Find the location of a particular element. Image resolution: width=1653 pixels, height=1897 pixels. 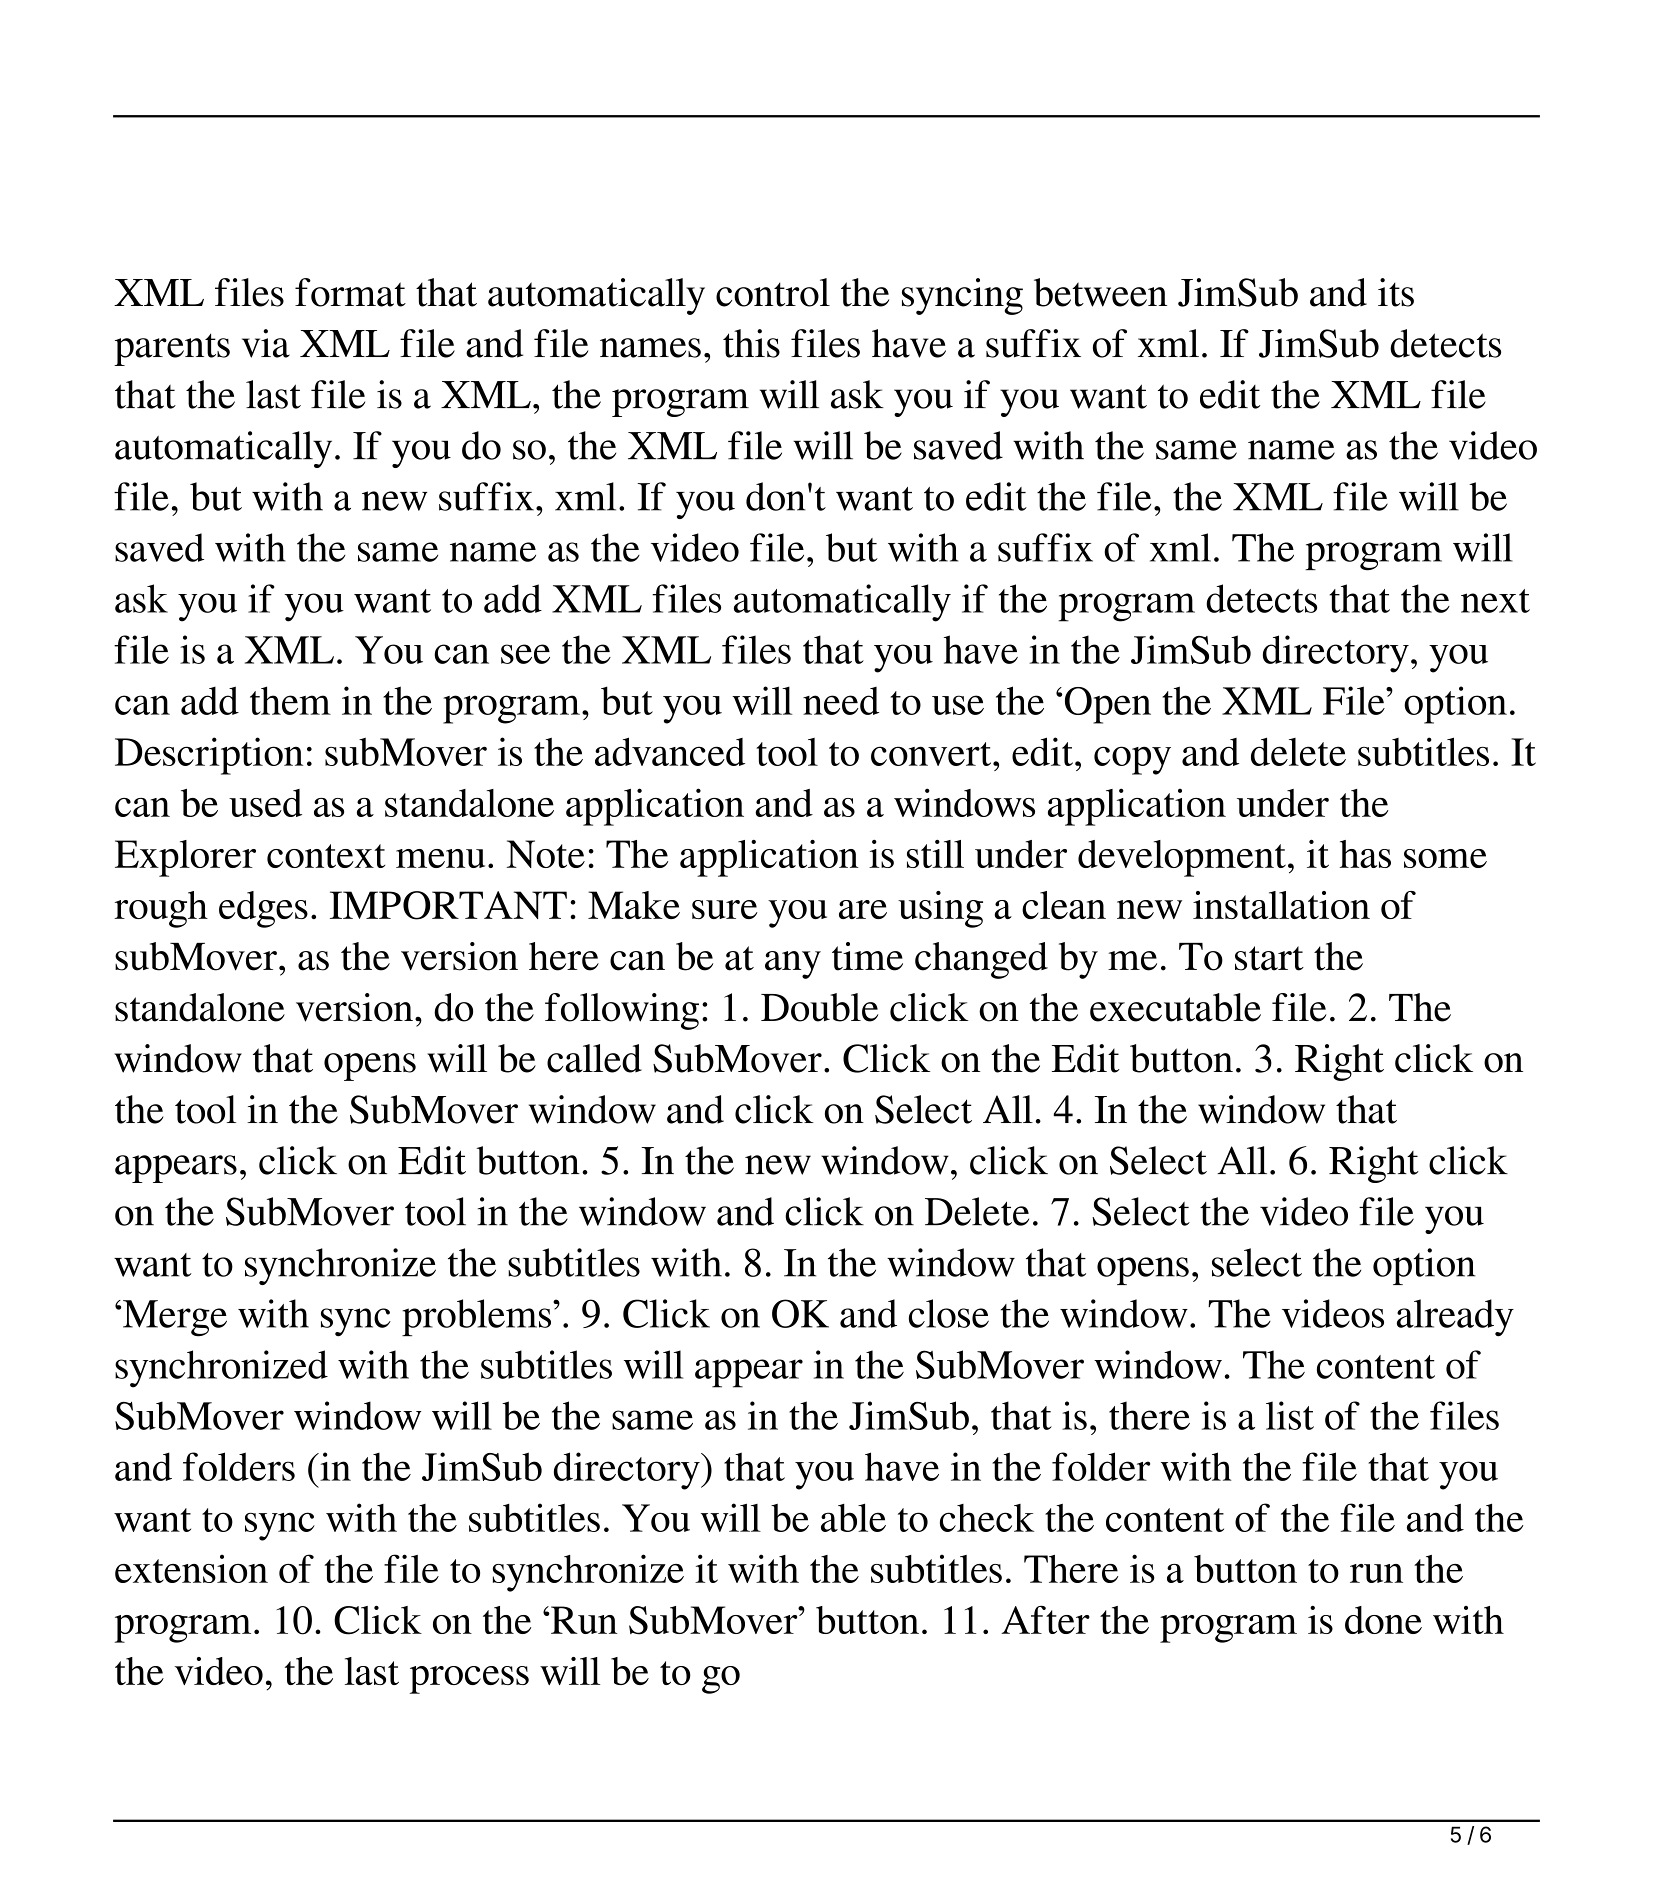

start is located at coordinates (1269, 958).
